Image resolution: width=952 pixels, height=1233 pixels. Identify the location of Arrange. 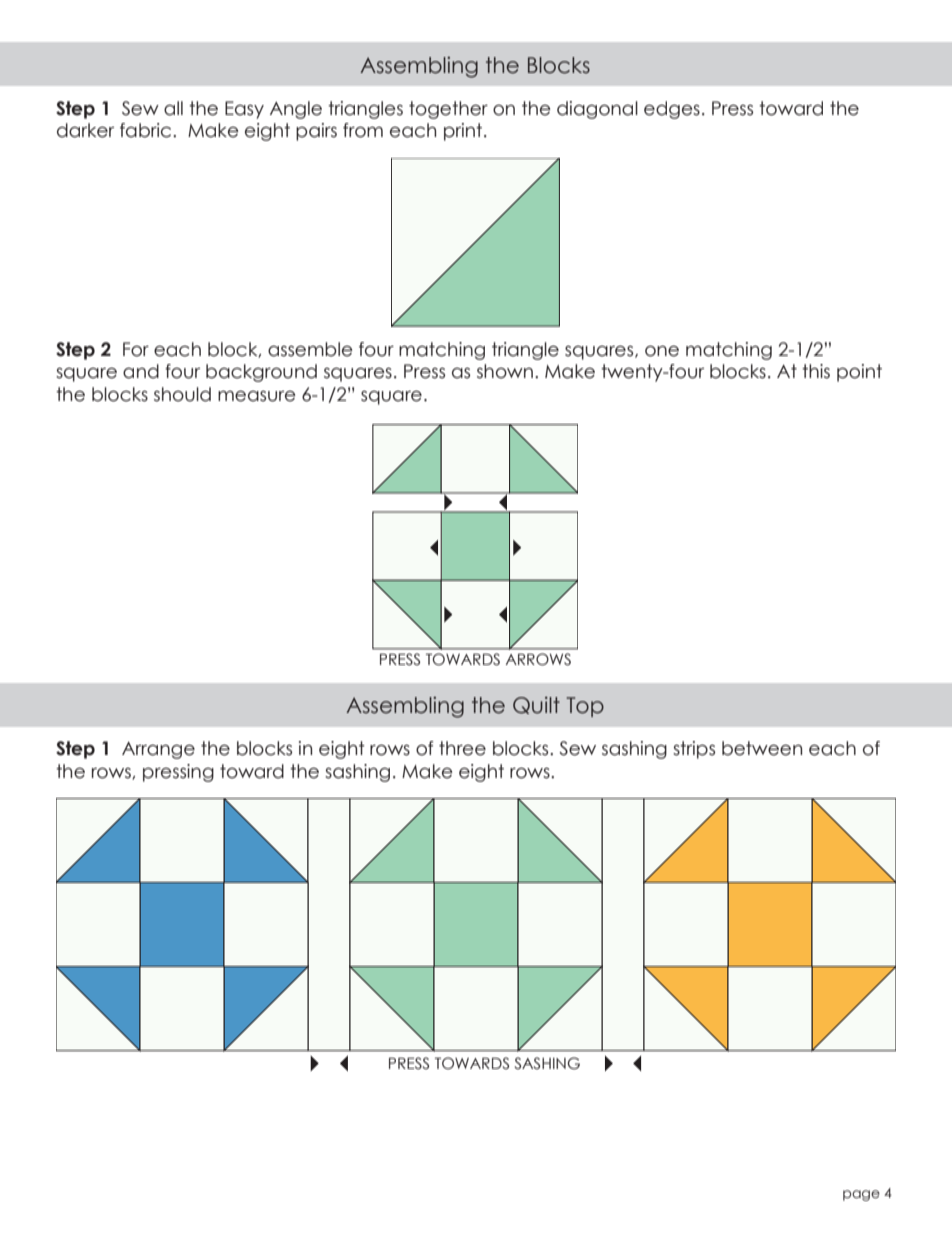
(158, 750).
